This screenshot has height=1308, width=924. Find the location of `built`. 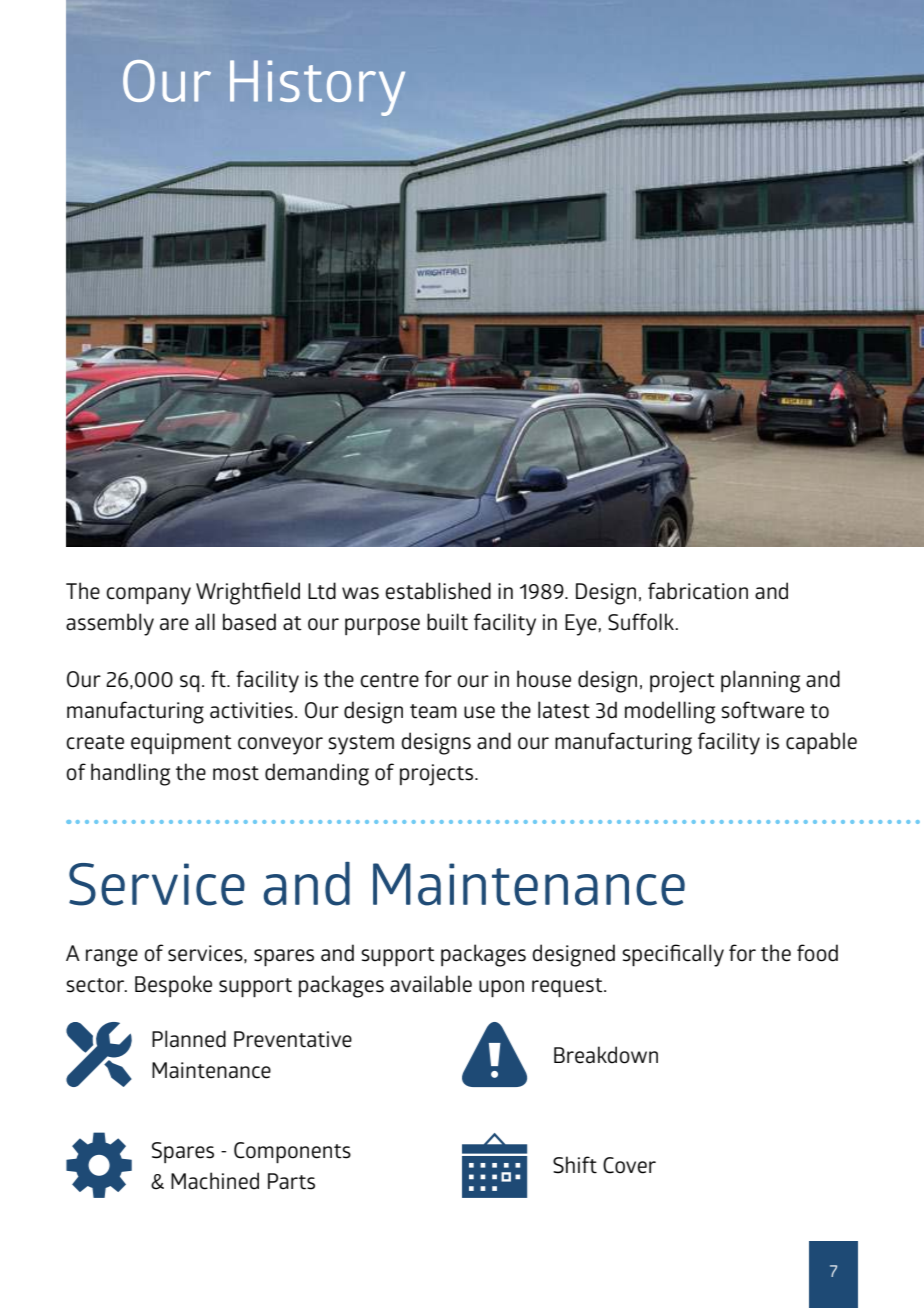

built is located at coordinates (447, 622).
